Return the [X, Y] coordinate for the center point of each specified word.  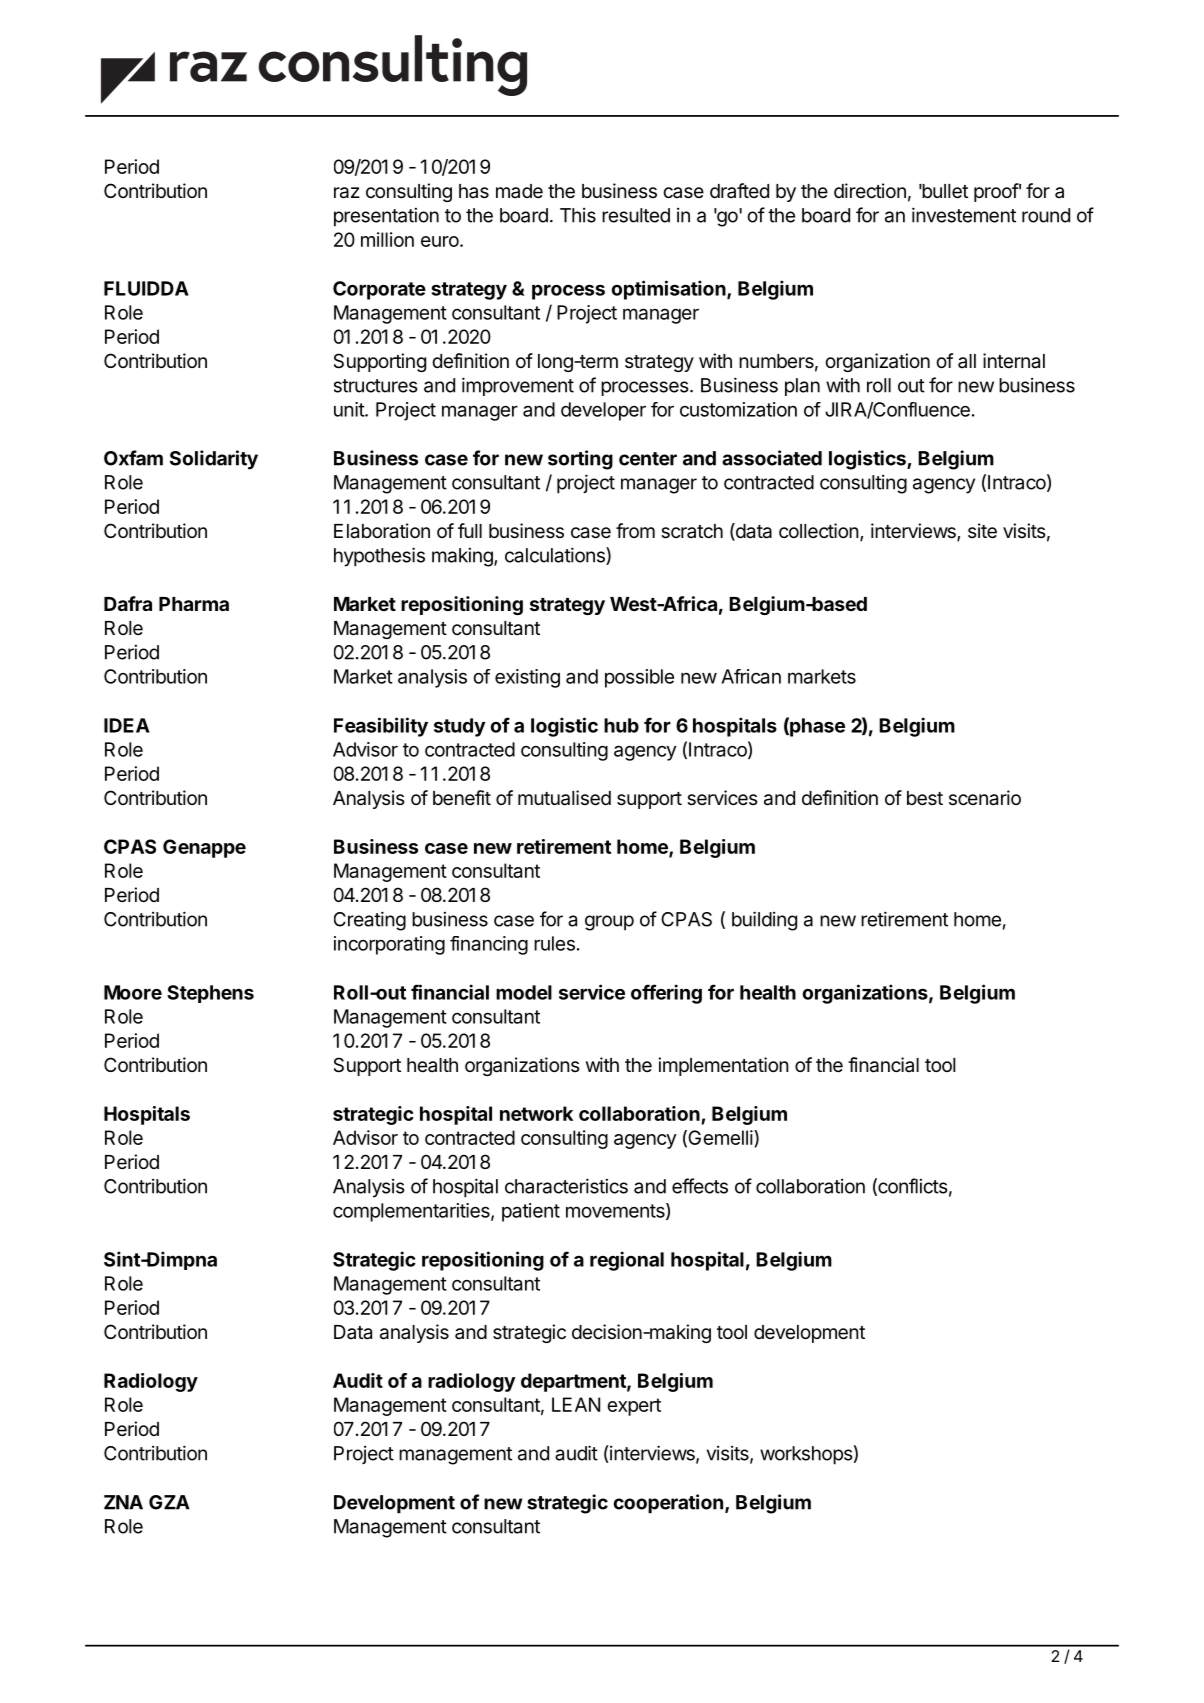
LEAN [576, 1404]
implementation [723, 1066]
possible [639, 678]
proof [996, 192]
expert [634, 1407]
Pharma [194, 604]
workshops [806, 1455]
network [536, 1113]
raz [347, 193]
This [578, 215]
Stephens [210, 994]
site [982, 531]
